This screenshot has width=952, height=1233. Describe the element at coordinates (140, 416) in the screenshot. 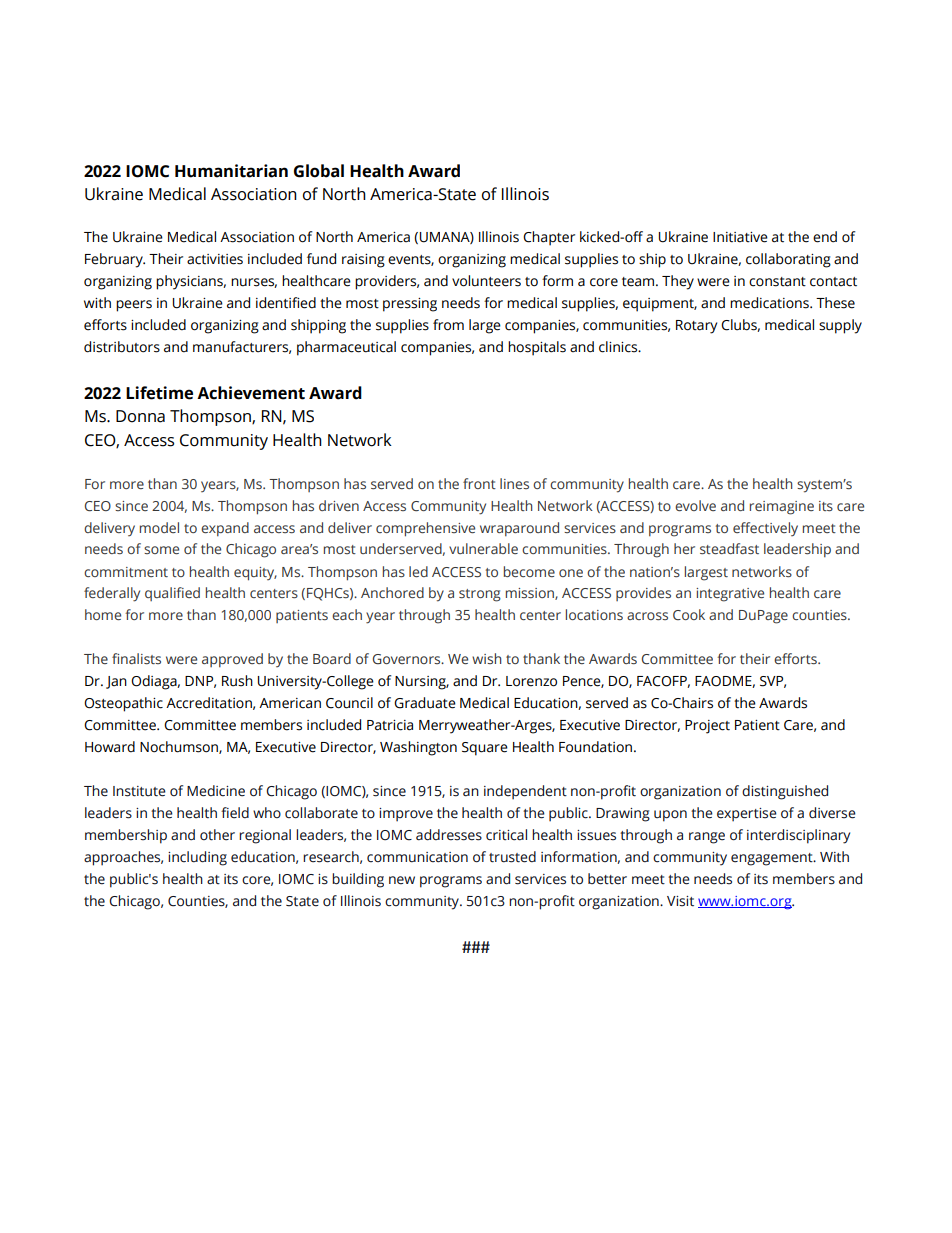

I see `Donna` at that location.
